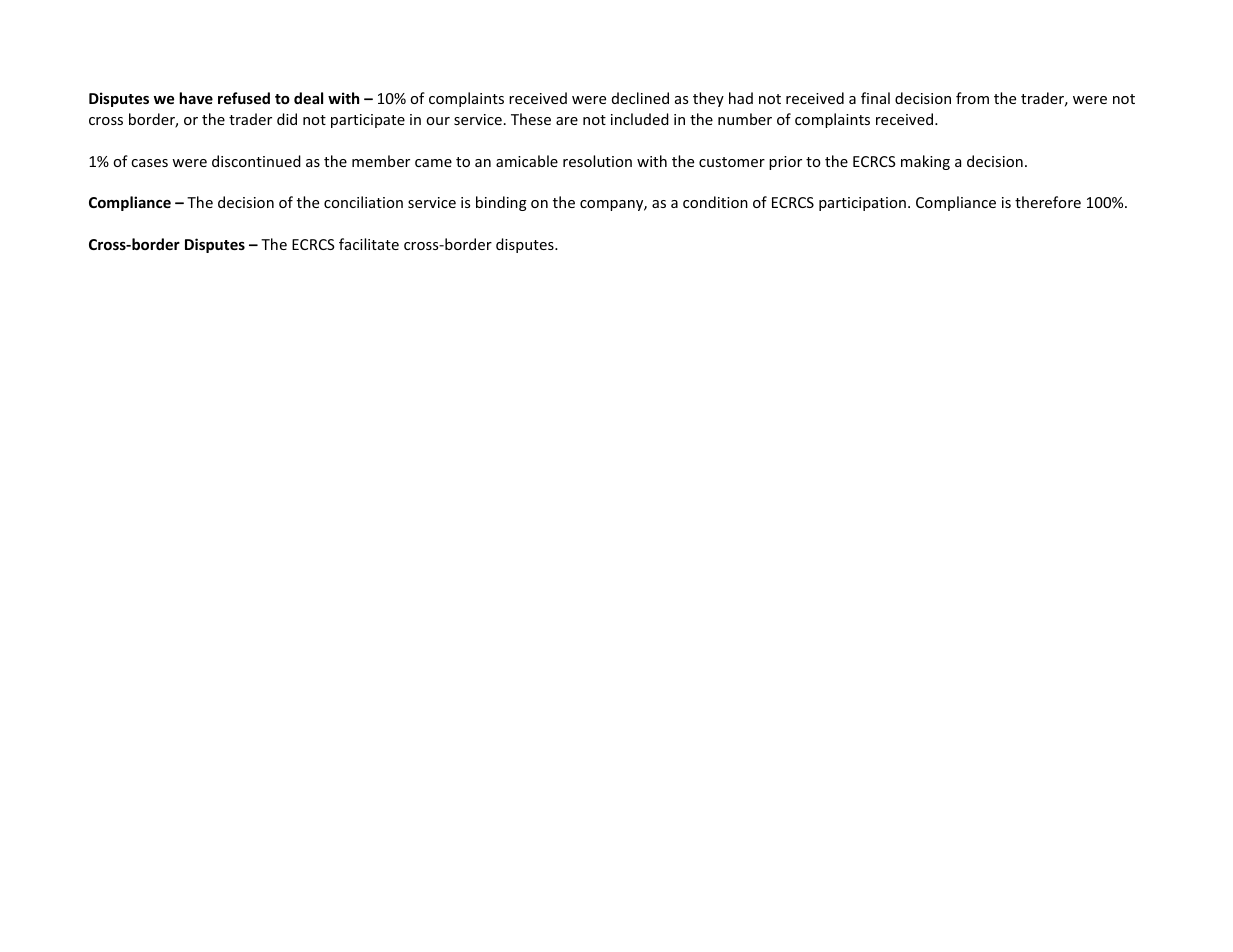  Describe the element at coordinates (256, 161) in the screenshot. I see `discontinued` at that location.
